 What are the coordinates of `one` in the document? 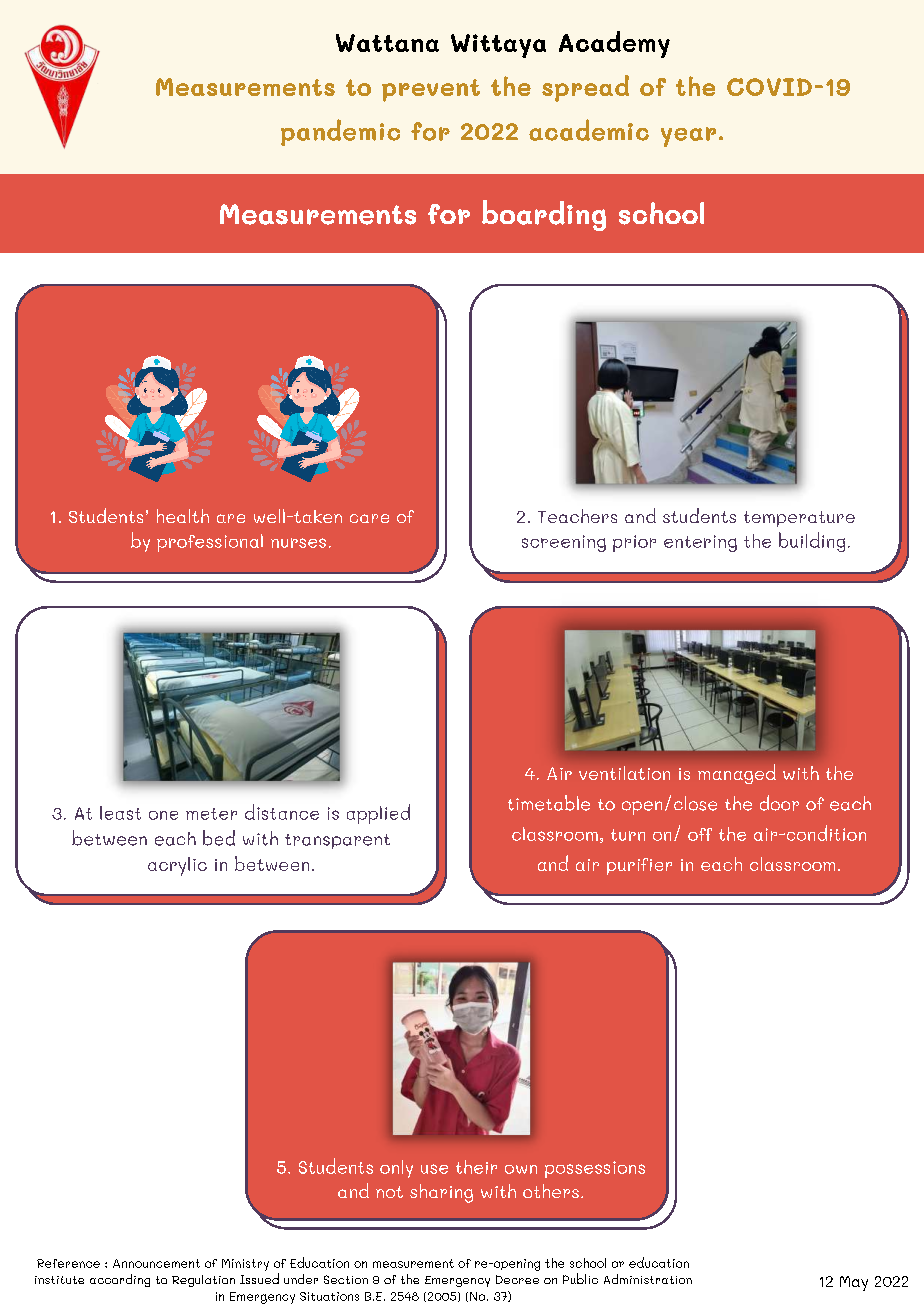 It's located at (163, 815).
